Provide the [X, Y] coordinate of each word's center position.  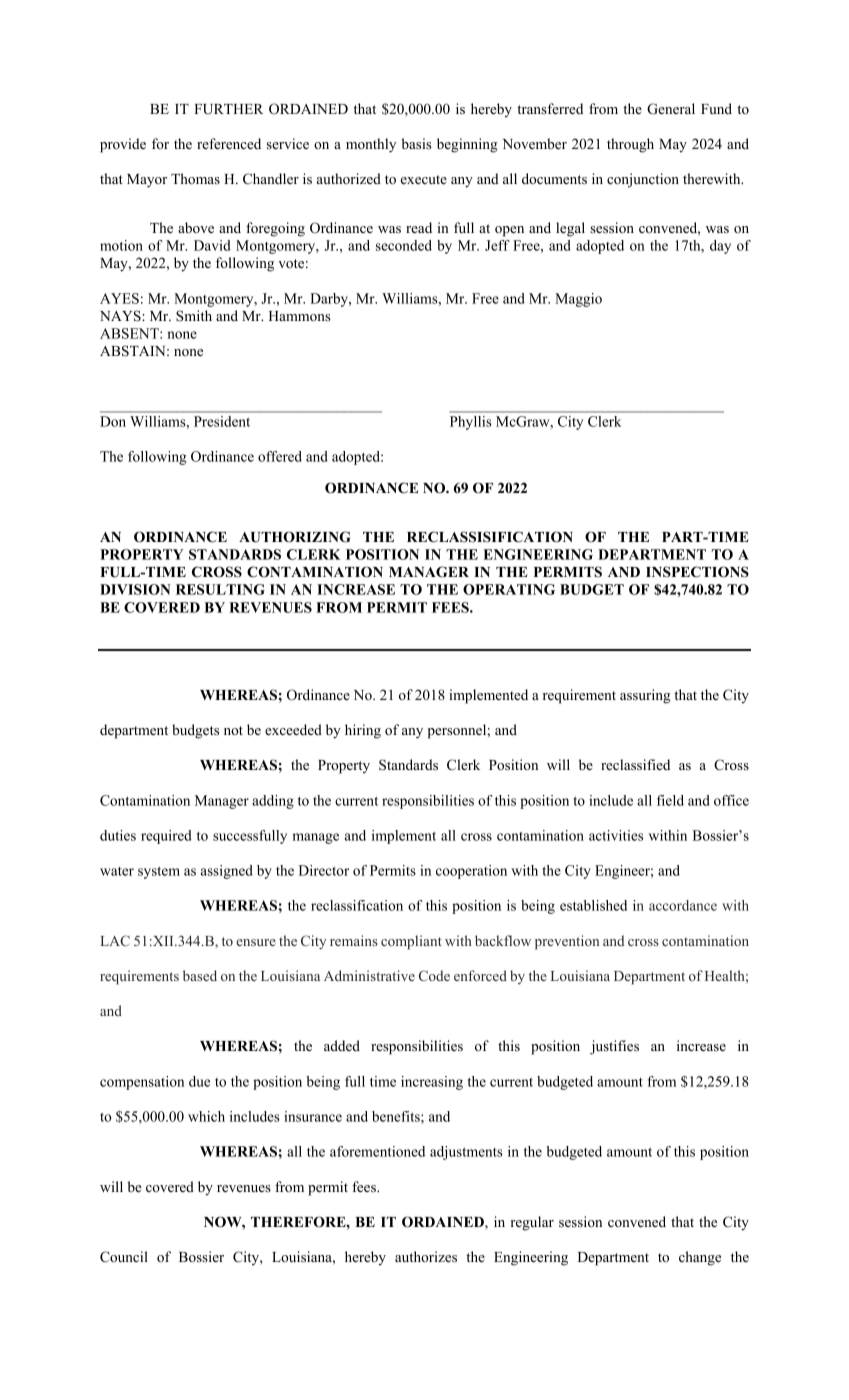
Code [434, 975]
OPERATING [509, 589]
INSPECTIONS [697, 572]
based [200, 975]
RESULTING [220, 589]
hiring [363, 731]
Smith [194, 316]
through [630, 145]
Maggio [578, 300]
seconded [404, 245]
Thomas [195, 178]
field [670, 800]
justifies [614, 1047]
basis [416, 143]
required [166, 837]
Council [124, 1257]
